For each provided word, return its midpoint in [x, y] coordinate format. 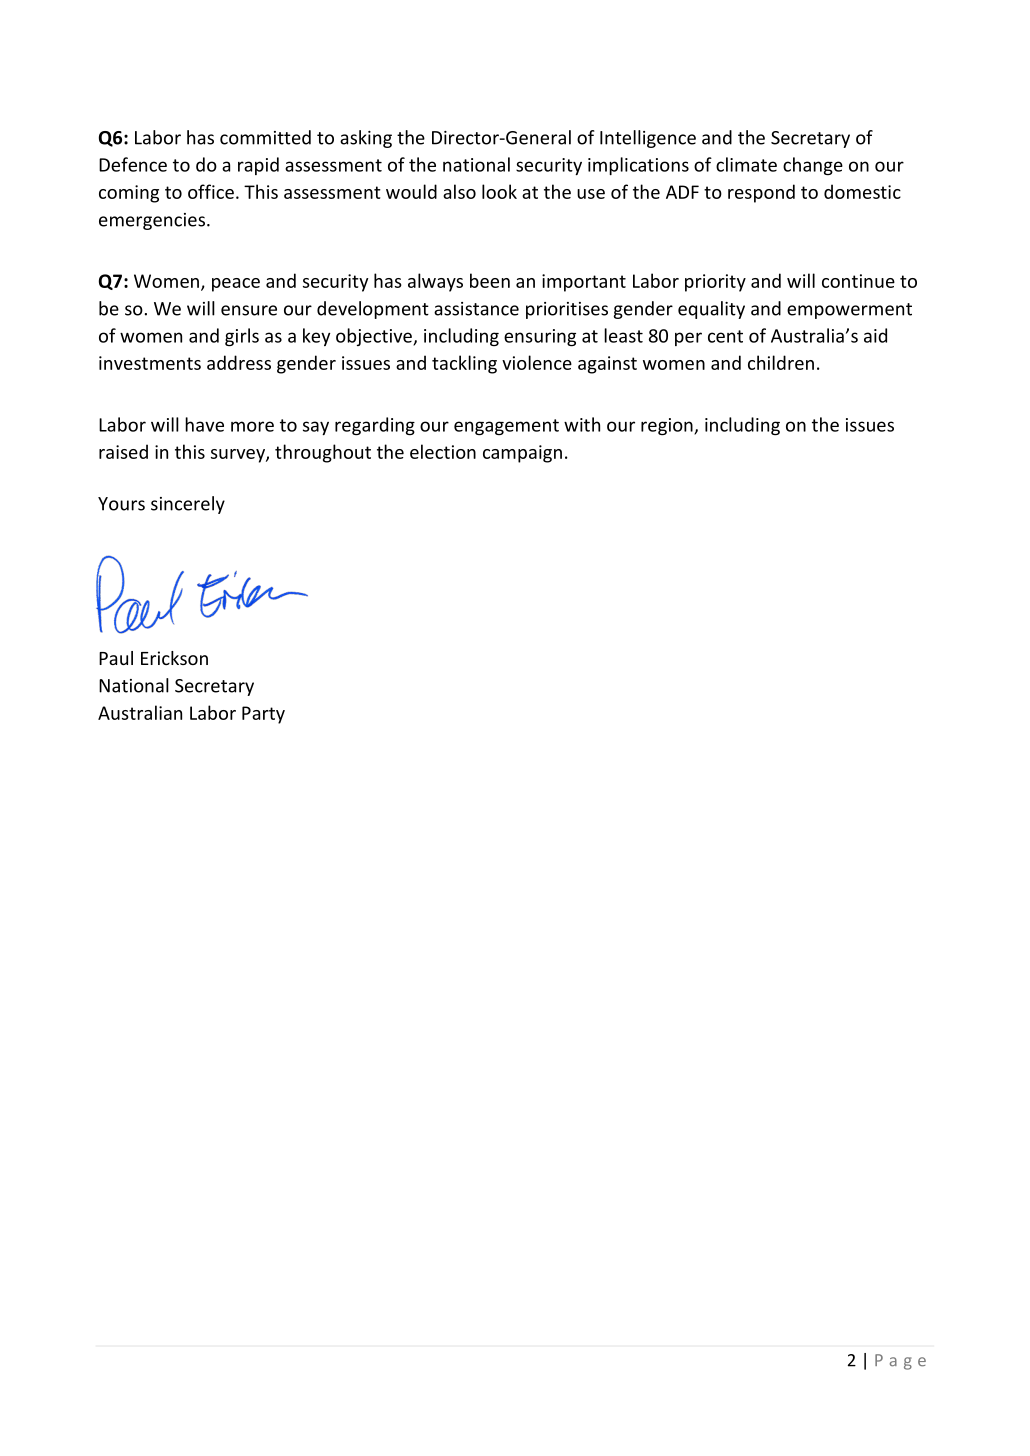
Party [263, 715]
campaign [522, 454]
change [813, 166]
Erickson [174, 658]
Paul [116, 658]
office [211, 191]
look [499, 191]
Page [900, 1362]
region [668, 426]
